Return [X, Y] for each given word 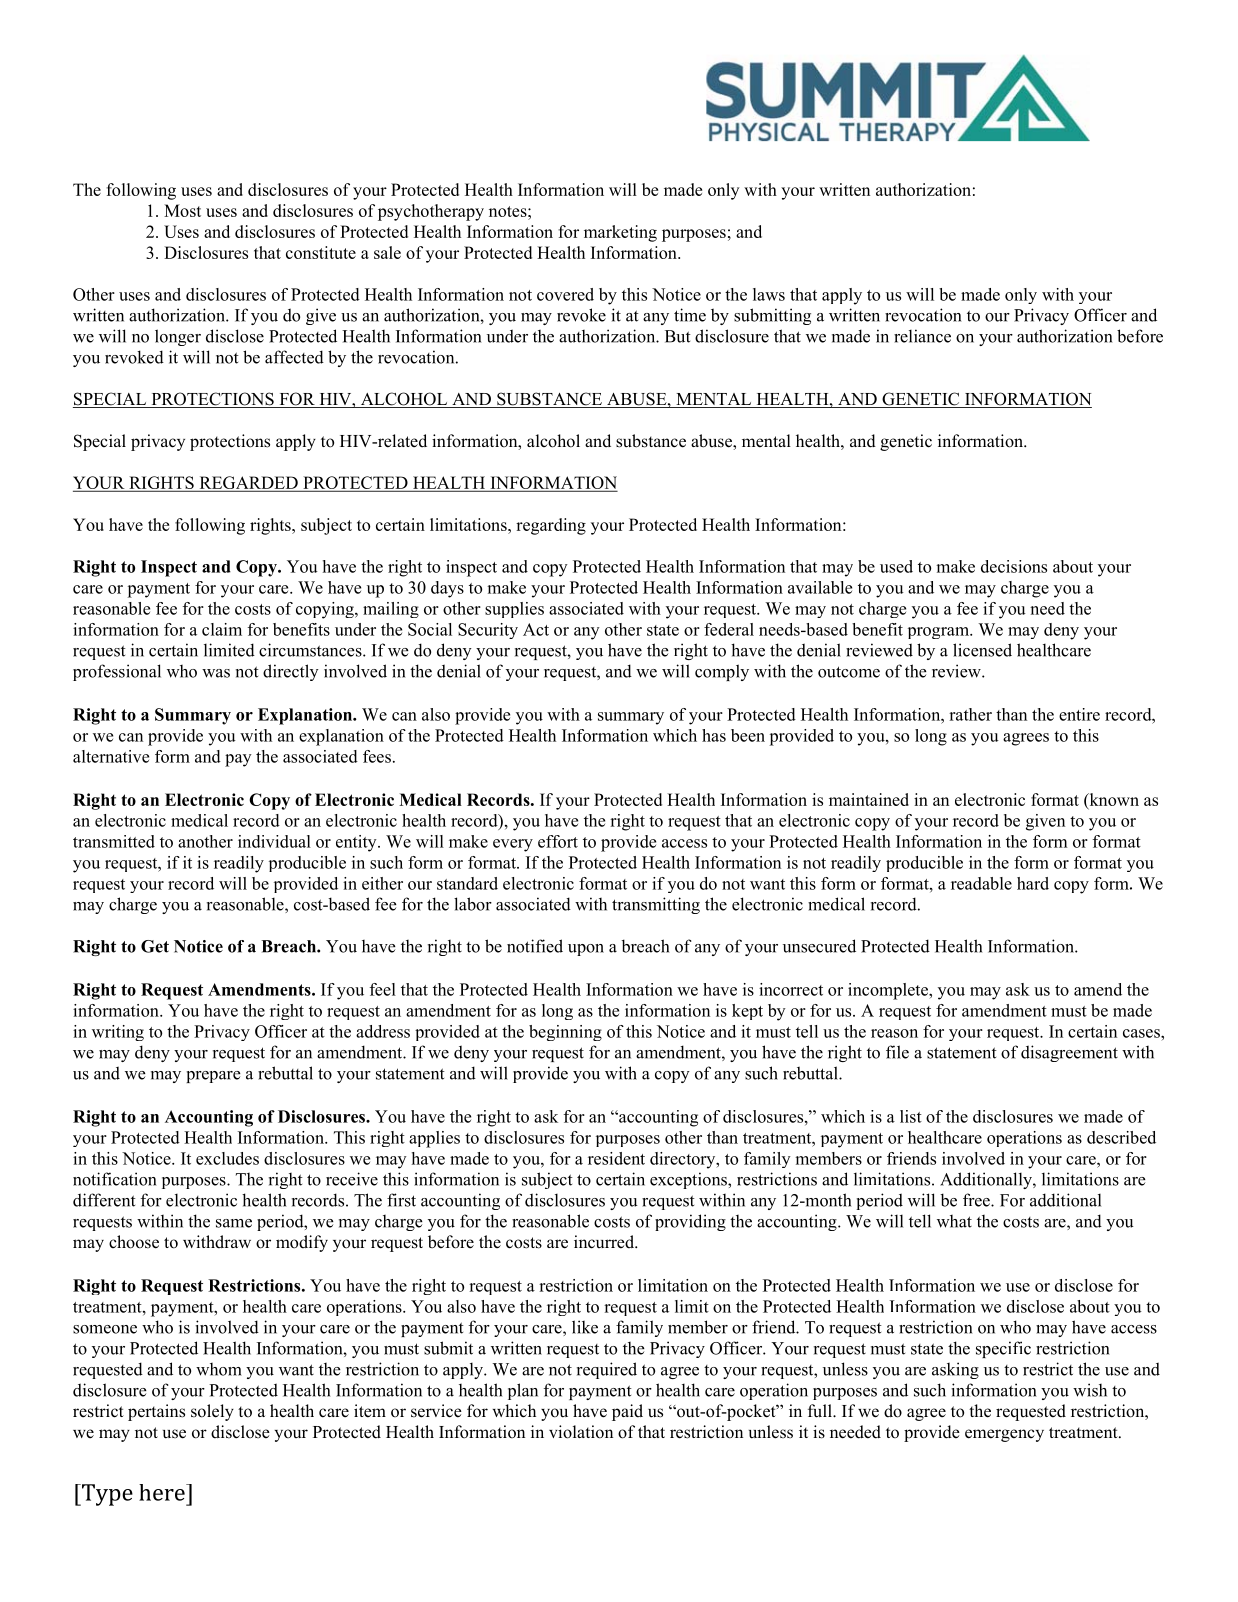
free [977, 1200]
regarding [551, 526]
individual [274, 841]
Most [182, 210]
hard [1033, 883]
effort [558, 841]
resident [616, 1158]
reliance [922, 336]
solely [212, 1412]
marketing [620, 233]
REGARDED [248, 484]
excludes [227, 1158]
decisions [1014, 566]
